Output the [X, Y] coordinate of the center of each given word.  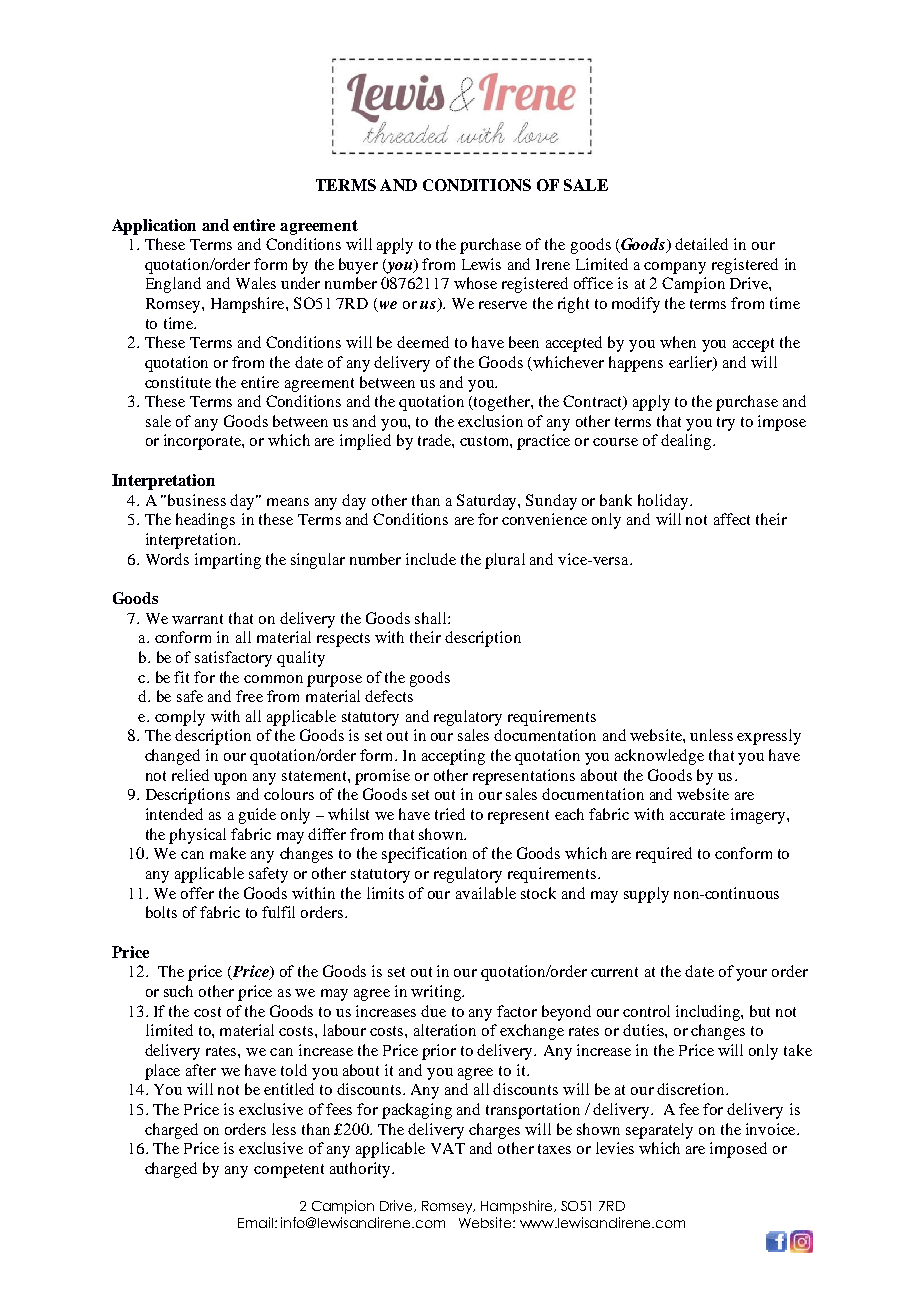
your [751, 975]
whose [475, 283]
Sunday [551, 502]
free [249, 696]
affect [732, 519]
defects [389, 696]
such [178, 991]
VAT [448, 1148]
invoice [772, 1129]
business [197, 500]
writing [437, 993]
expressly [769, 737]
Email [255, 1222]
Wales [256, 283]
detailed [701, 244]
